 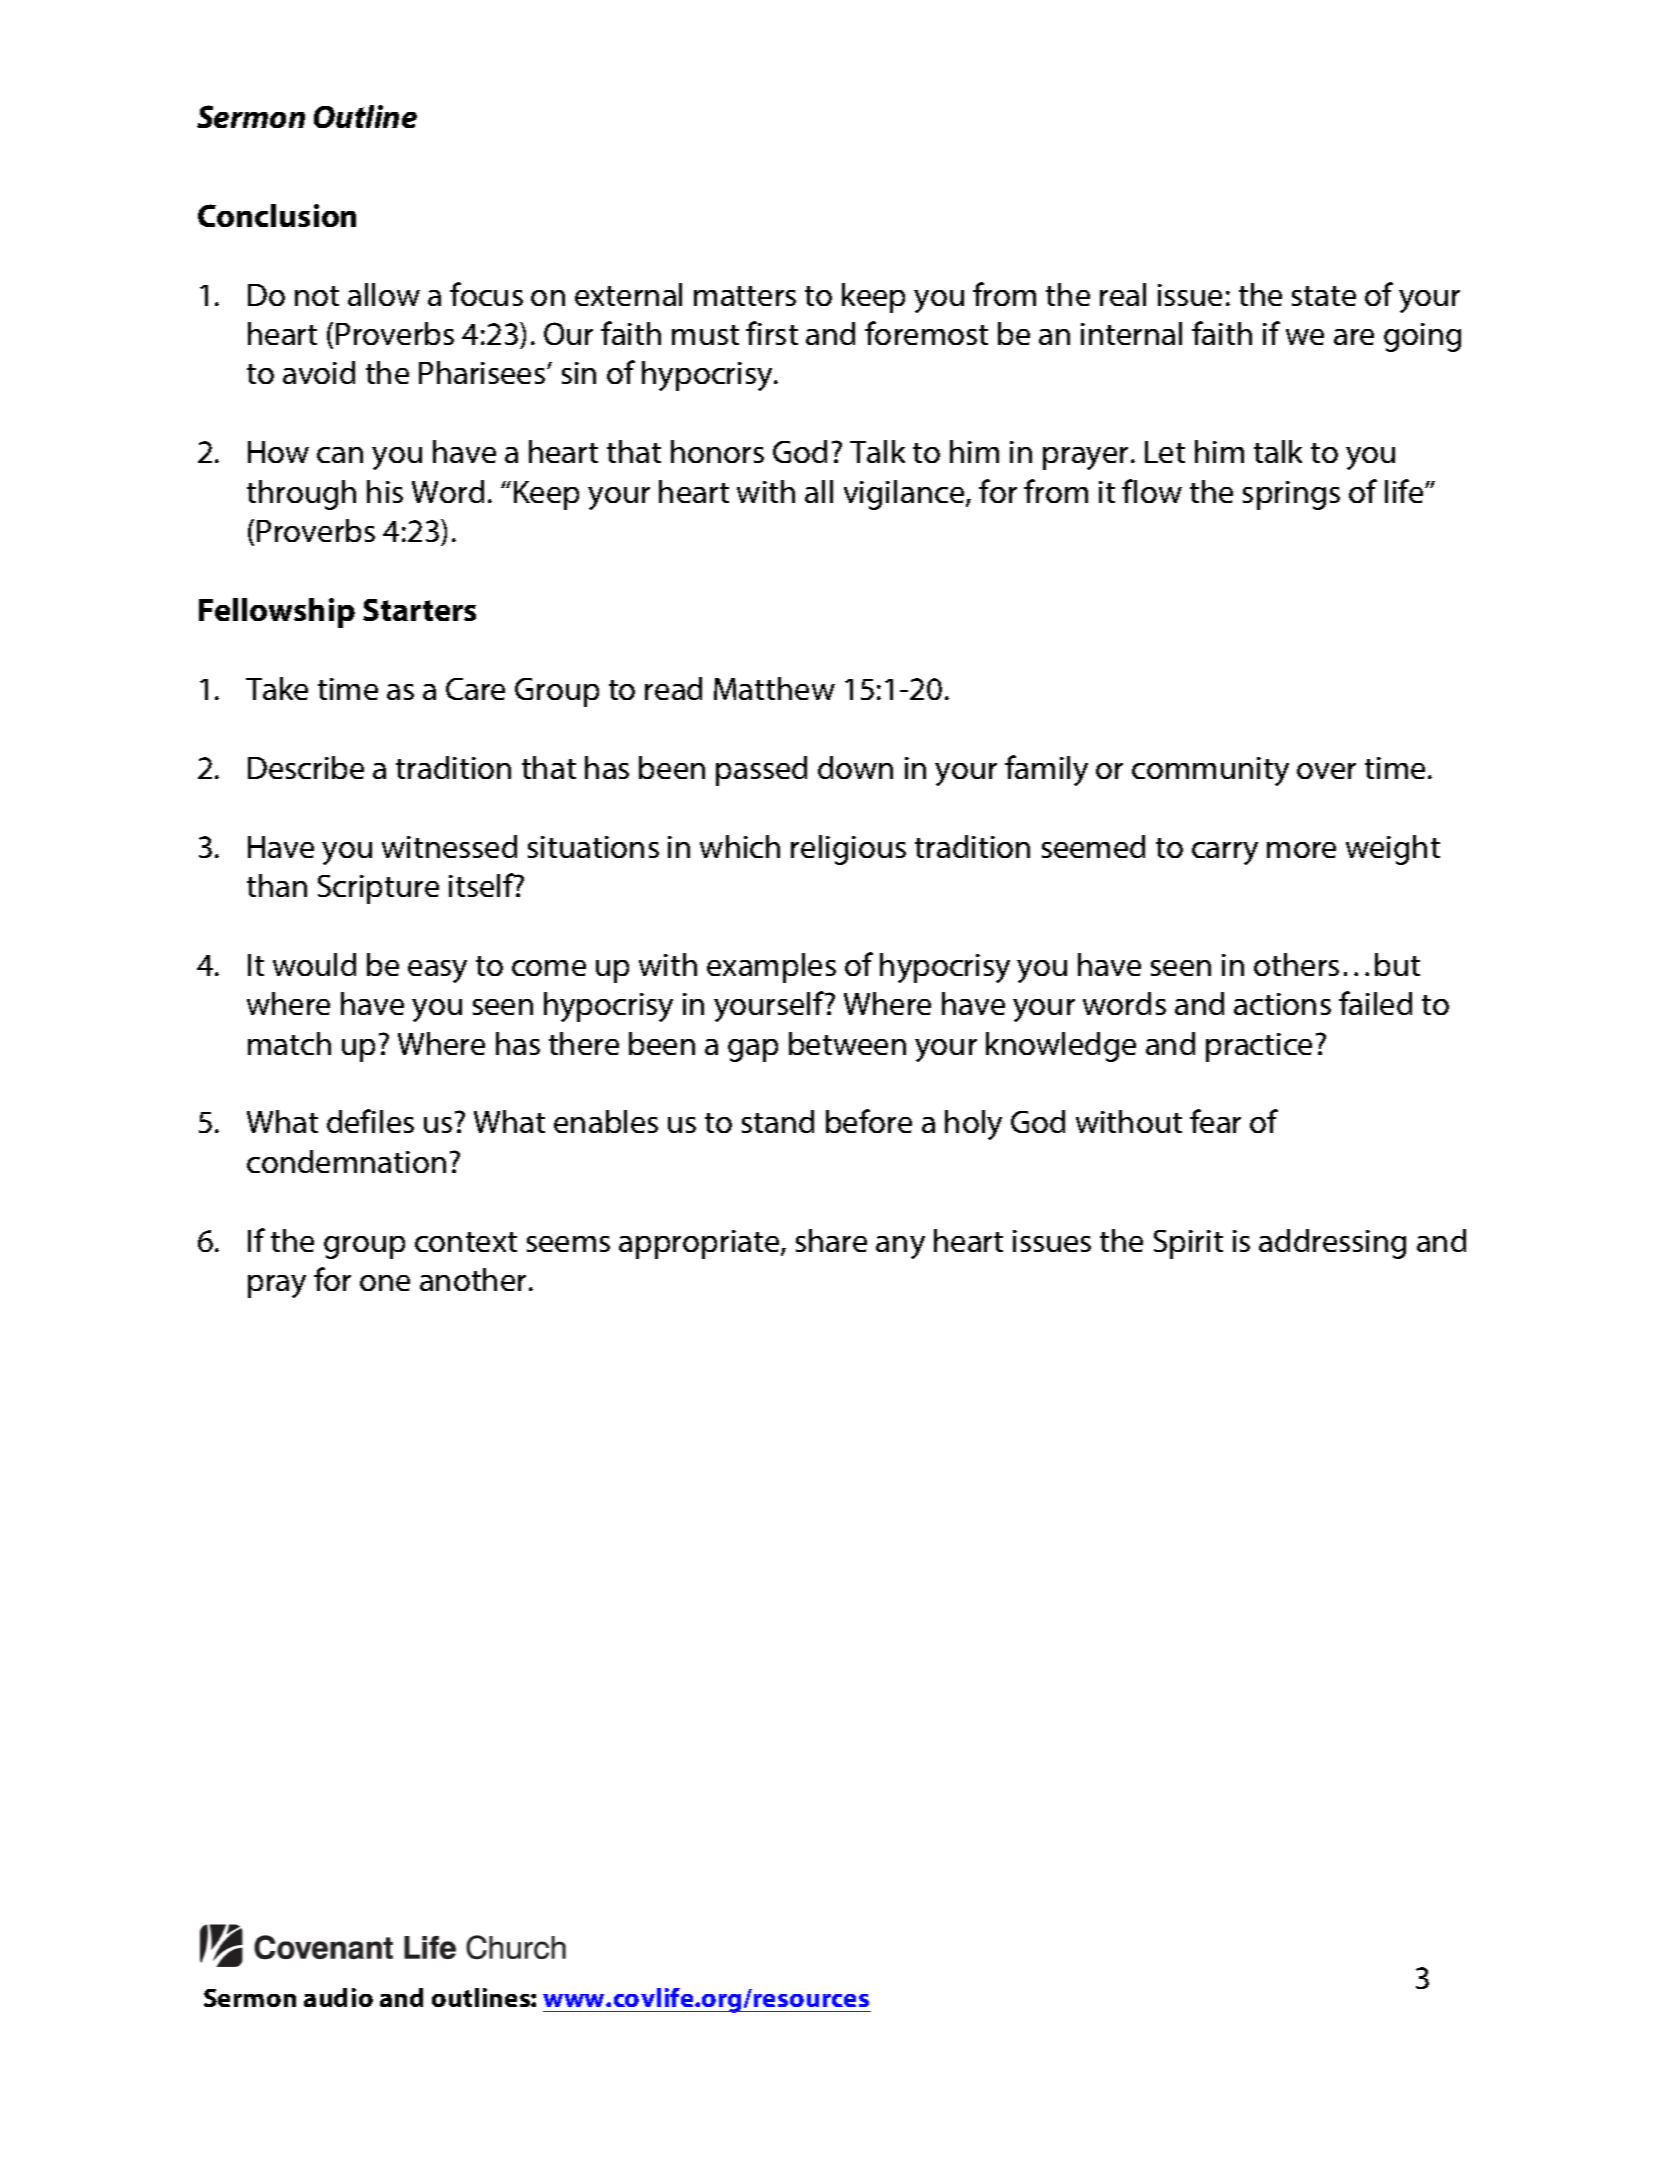 What do you see at coordinates (370, 1121) in the image?
I see `defiles` at bounding box center [370, 1121].
